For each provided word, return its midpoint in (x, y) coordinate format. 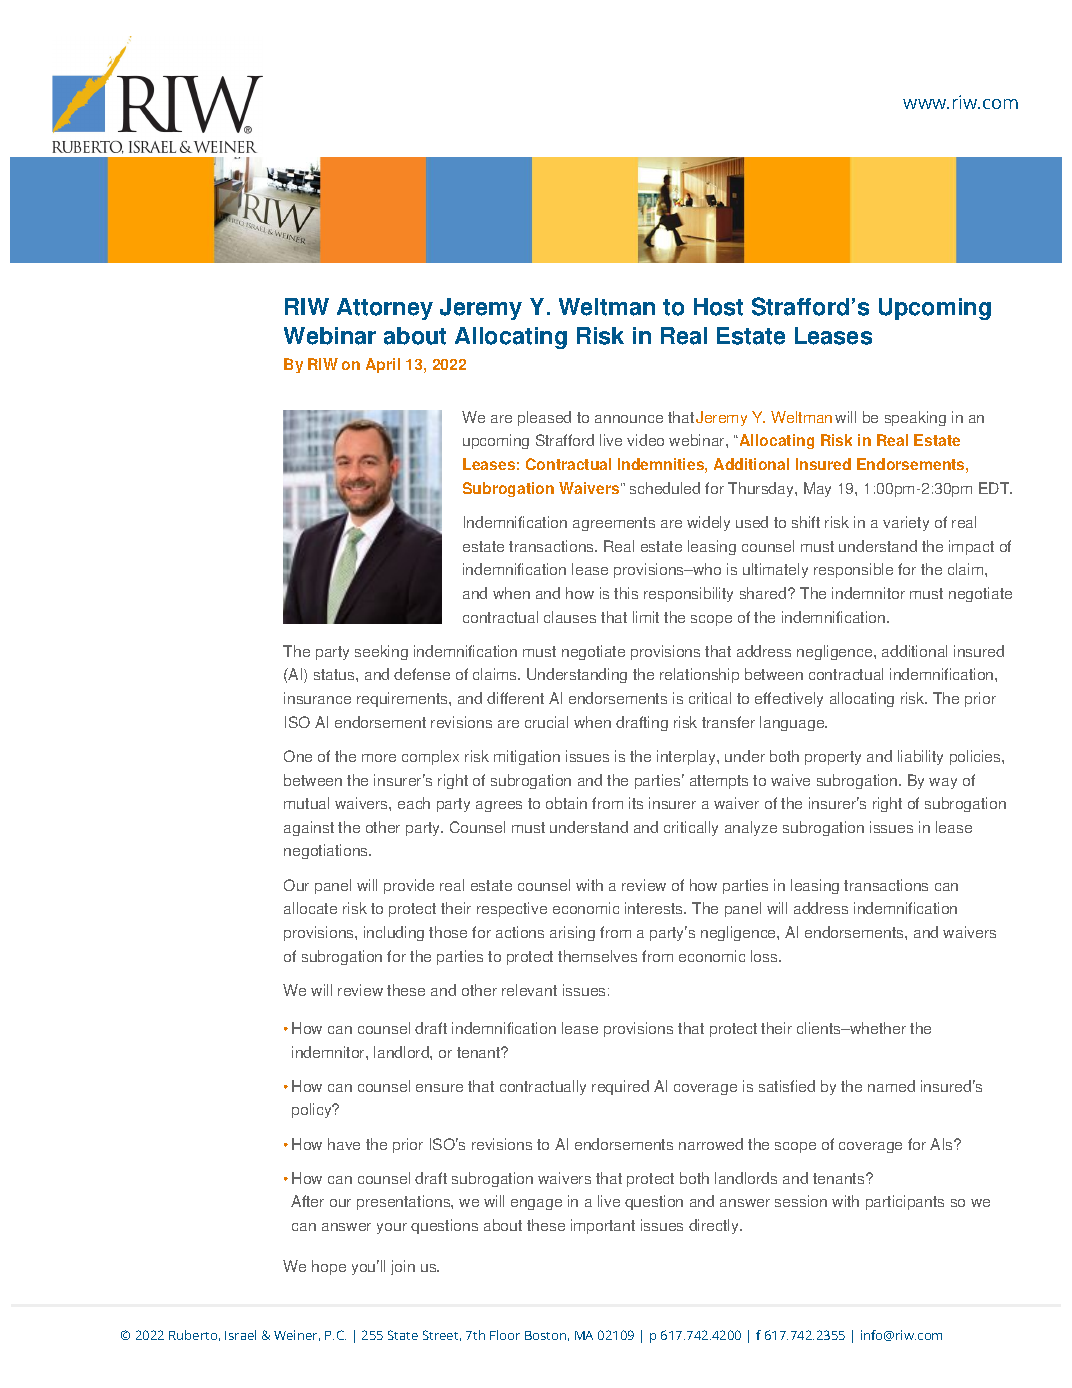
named (891, 1086)
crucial (546, 722)
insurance (317, 698)
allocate (310, 908)
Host (718, 307)
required (620, 1087)
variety (906, 523)
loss (765, 956)
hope (329, 1267)
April (383, 365)
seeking (381, 652)
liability (920, 757)
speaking (915, 418)
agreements (614, 524)
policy (313, 1110)
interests (655, 908)
